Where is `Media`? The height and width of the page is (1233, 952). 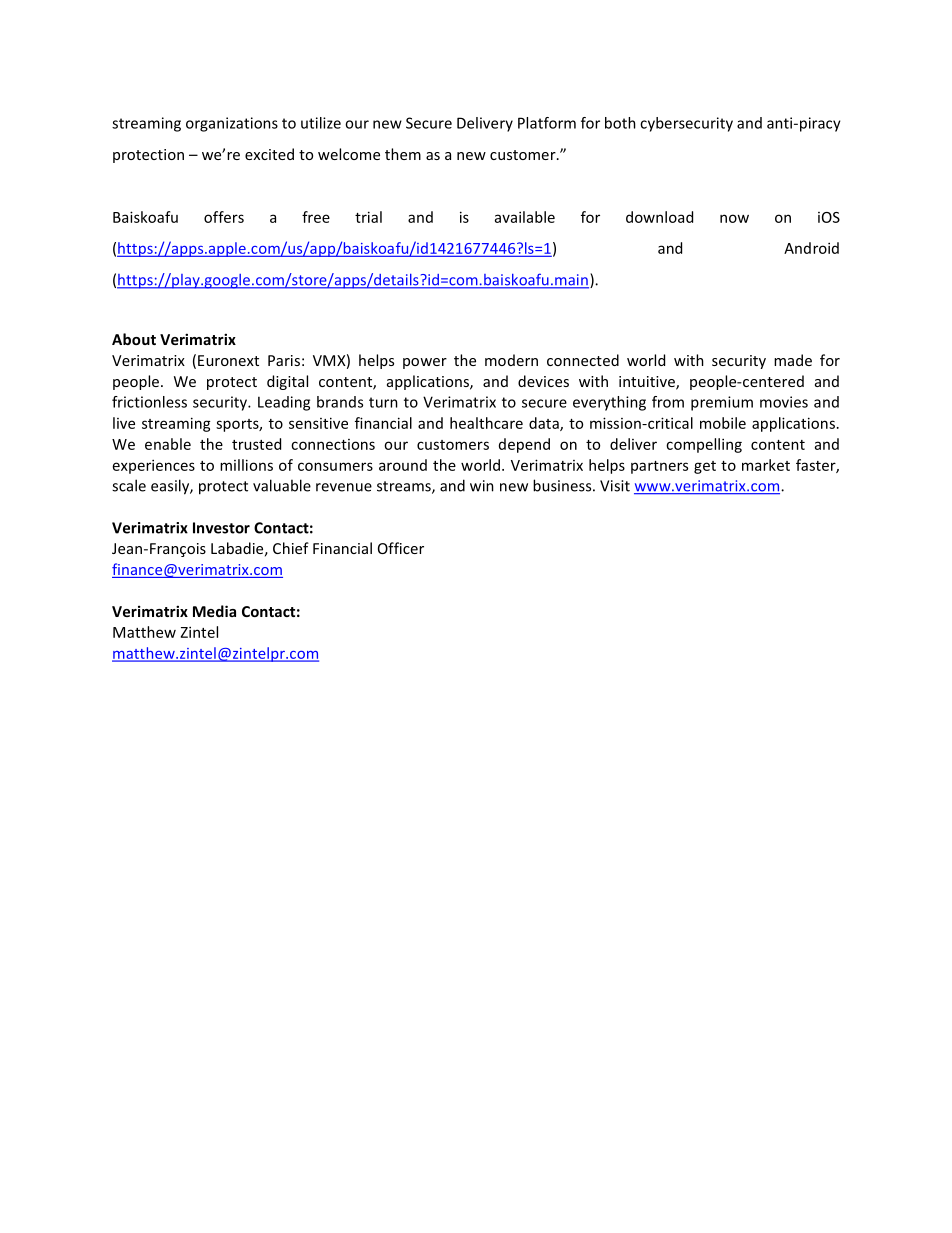 Media is located at coordinates (214, 611).
